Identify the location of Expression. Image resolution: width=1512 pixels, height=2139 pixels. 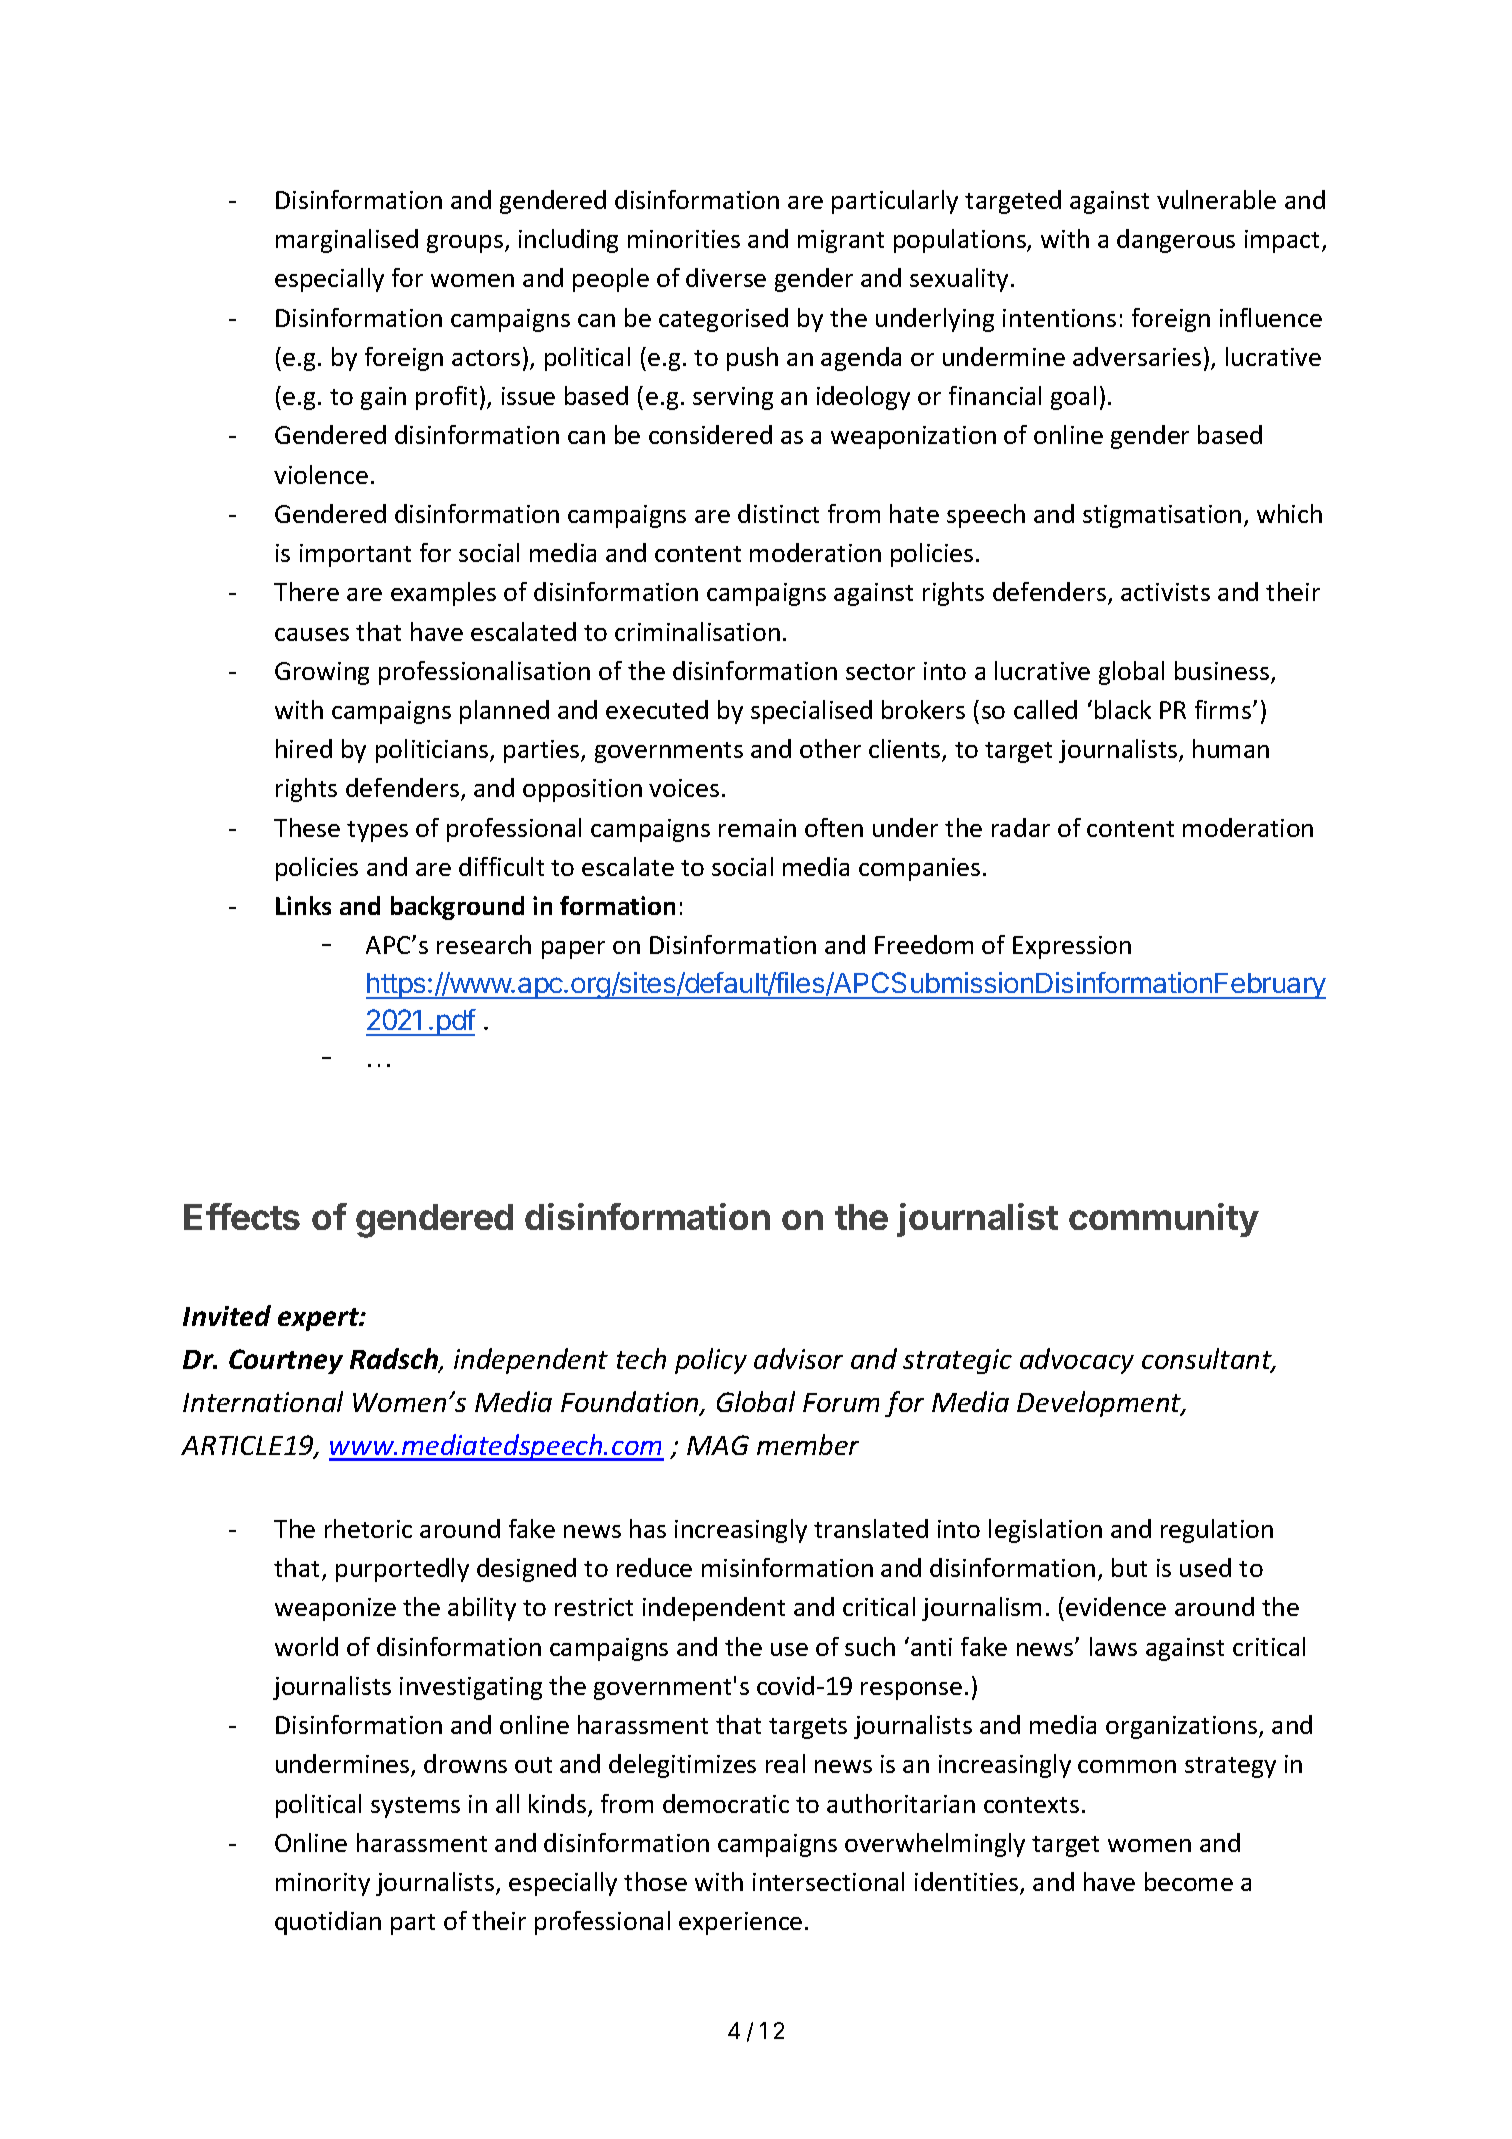
(1072, 947).
